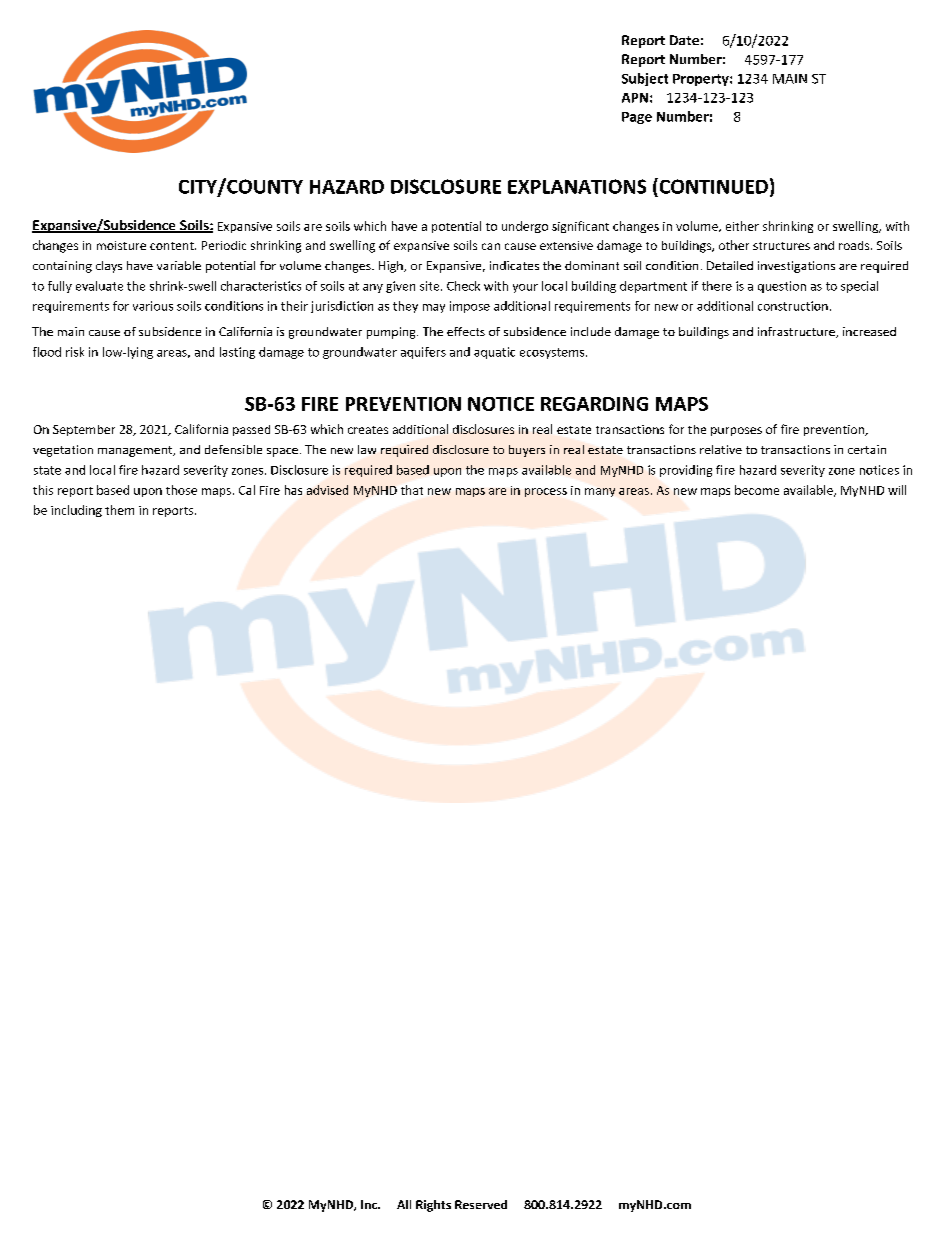  What do you see at coordinates (121, 245) in the document?
I see `moisture` at bounding box center [121, 245].
